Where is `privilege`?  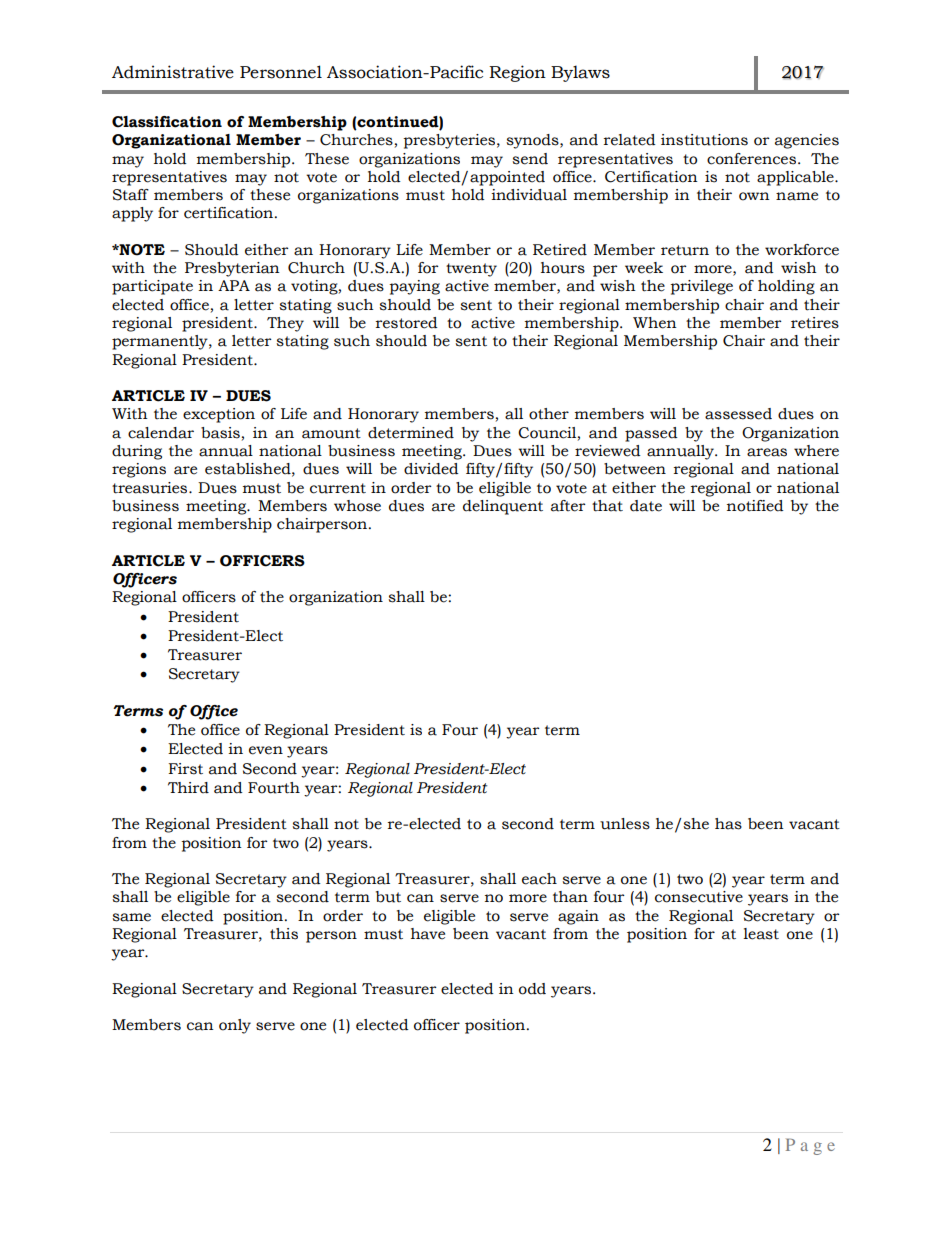
privilege is located at coordinates (701, 287).
